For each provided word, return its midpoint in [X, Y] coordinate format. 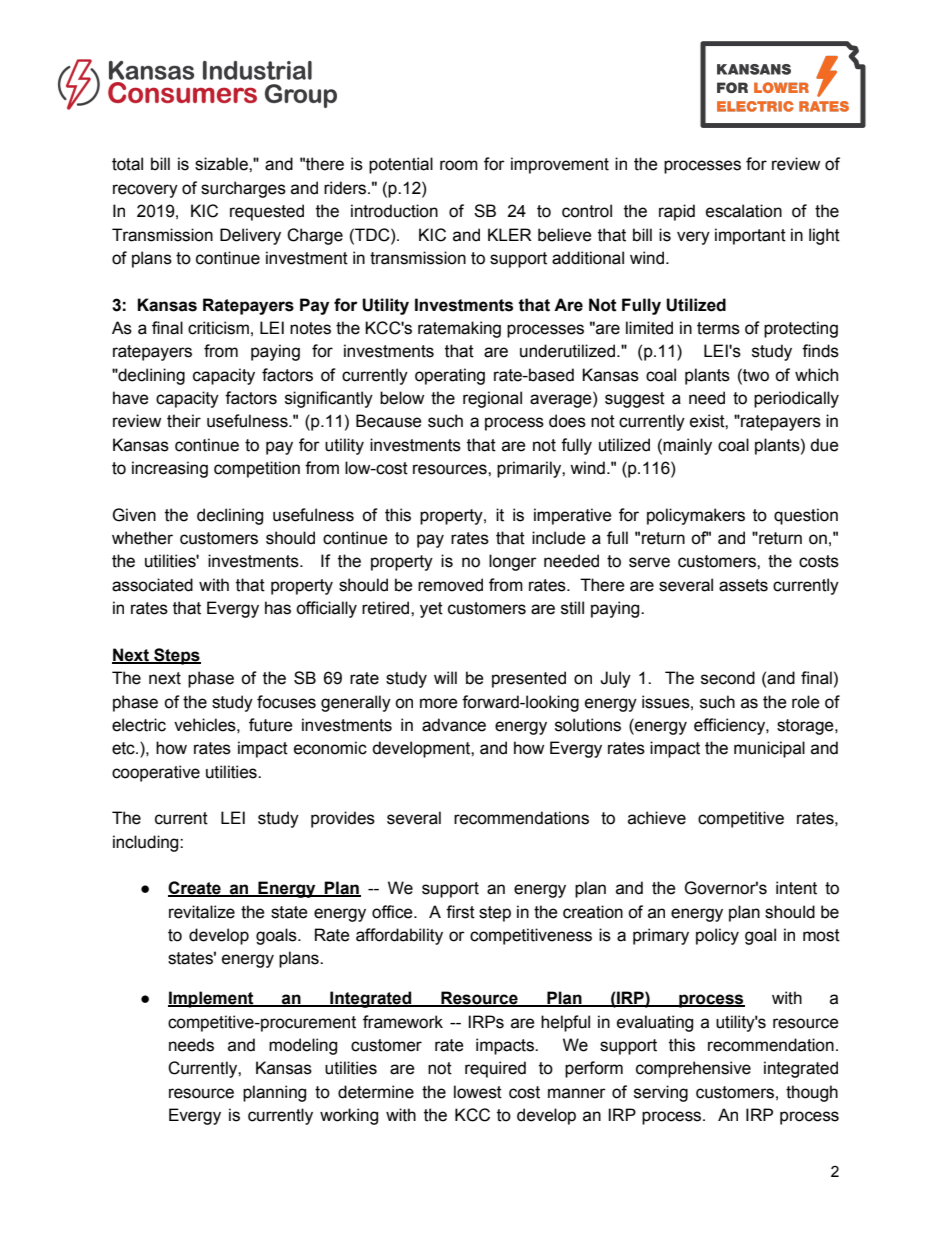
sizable [222, 164]
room [459, 165]
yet [431, 610]
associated [152, 585]
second [728, 678]
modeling [303, 1046]
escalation [744, 211]
